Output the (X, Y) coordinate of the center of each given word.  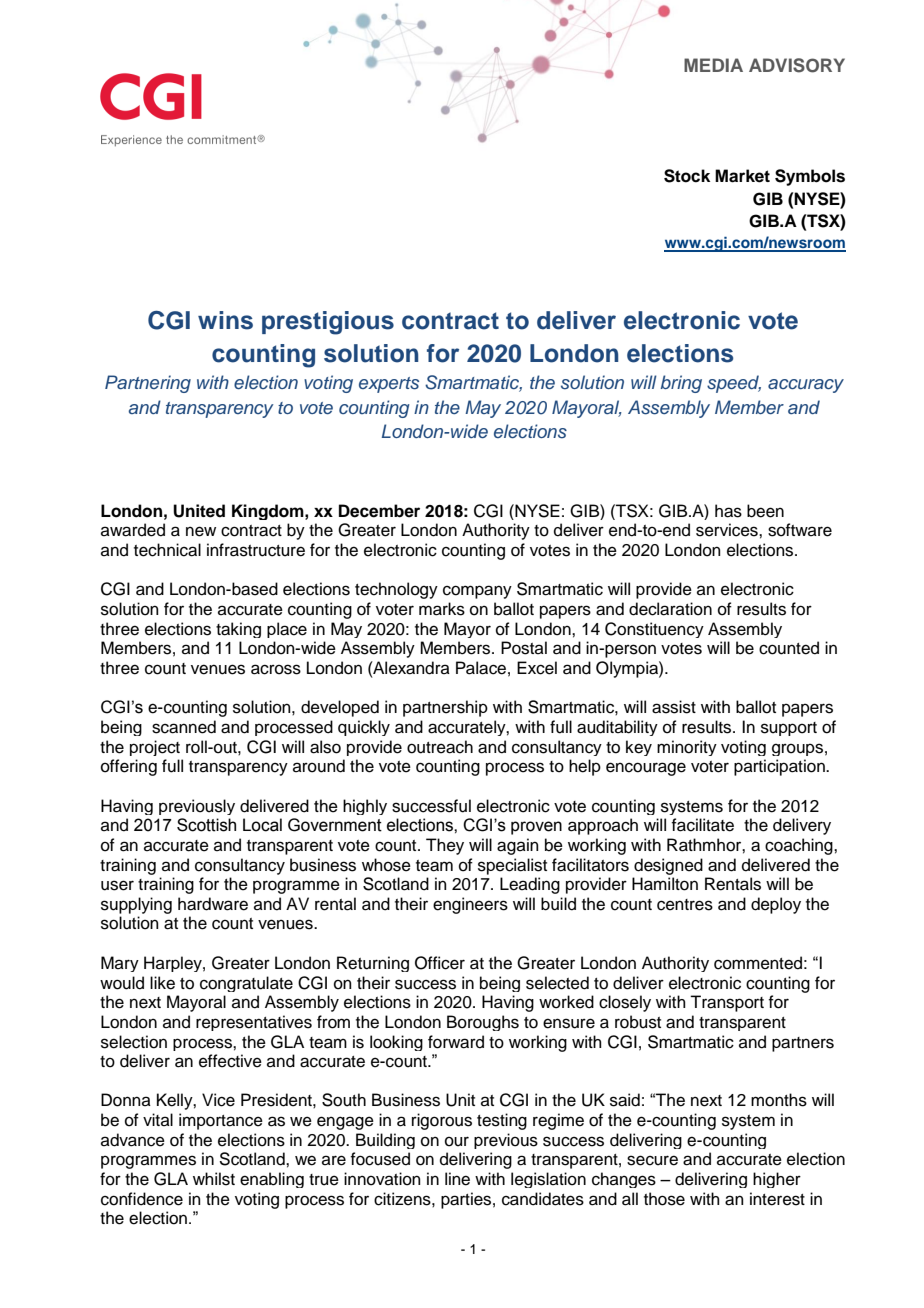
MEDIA (713, 65)
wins (225, 320)
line (457, 1179)
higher (777, 1180)
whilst (214, 1179)
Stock (687, 176)
